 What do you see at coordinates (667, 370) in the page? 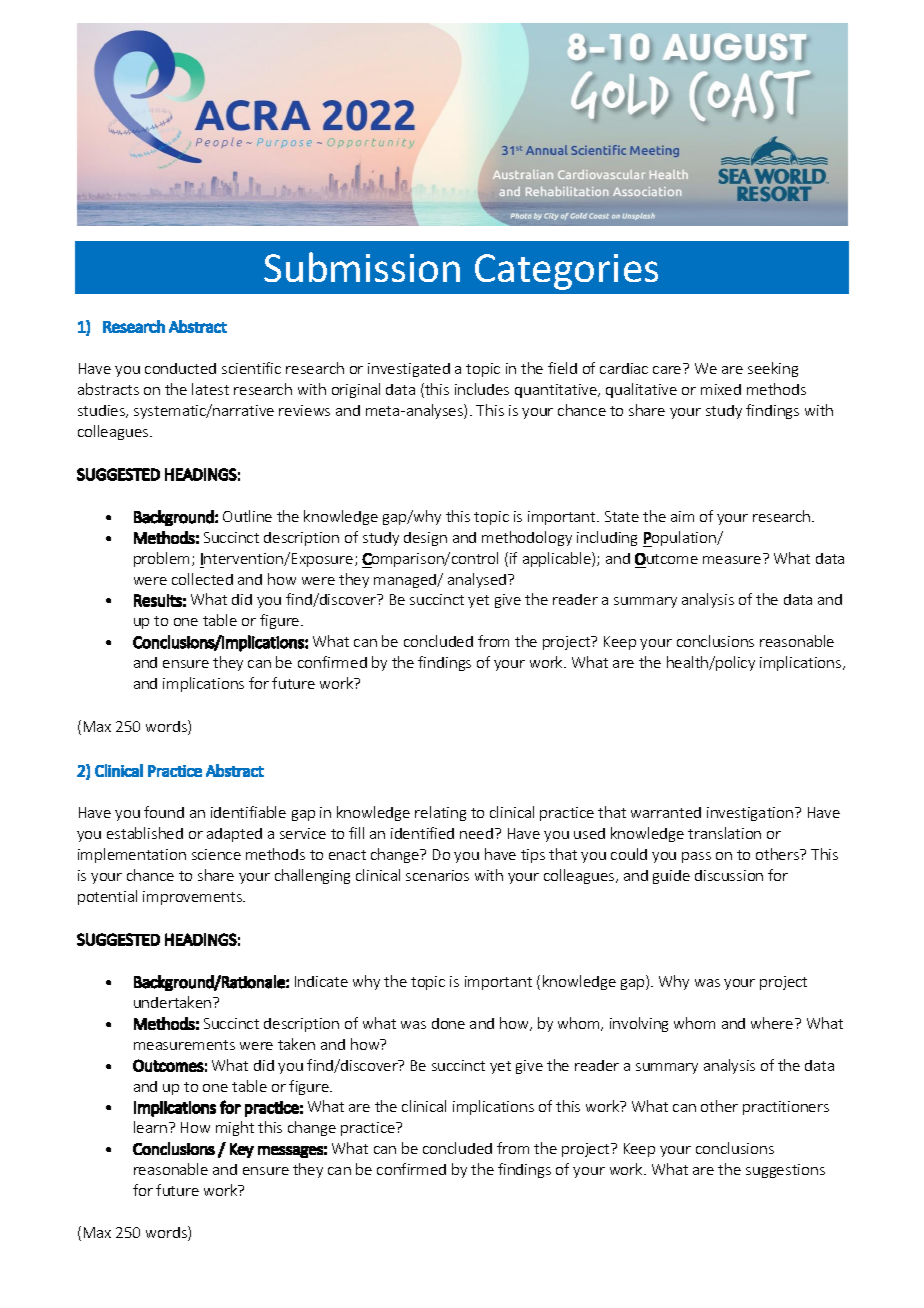
I see `care` at bounding box center [667, 370].
